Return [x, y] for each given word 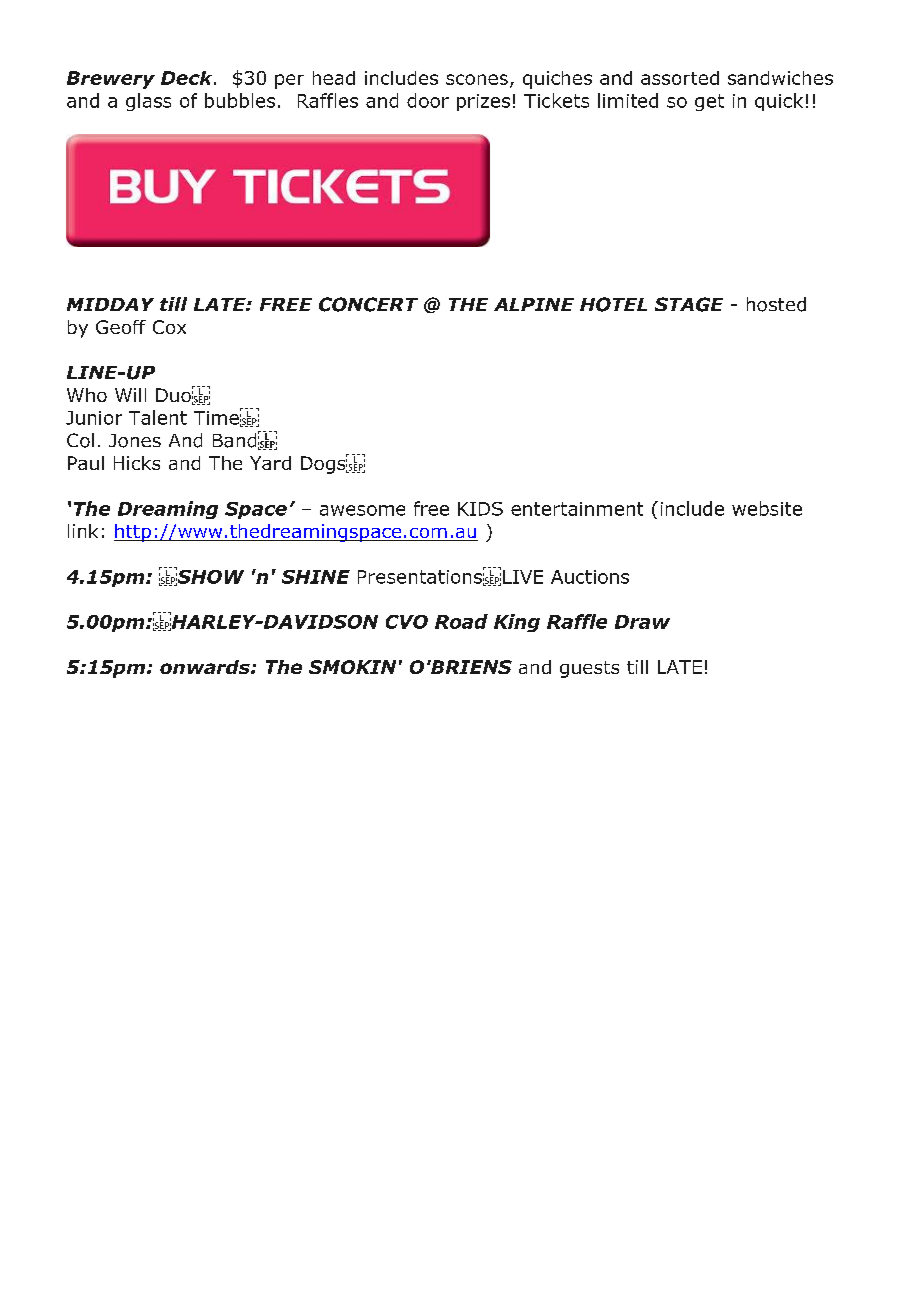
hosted [776, 304]
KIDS [480, 509]
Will [130, 395]
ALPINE [534, 304]
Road [461, 621]
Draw [642, 622]
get [709, 102]
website [767, 508]
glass [148, 102]
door [428, 100]
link [83, 531]
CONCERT [368, 304]
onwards [206, 667]
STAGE [689, 304]
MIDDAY [110, 304]
